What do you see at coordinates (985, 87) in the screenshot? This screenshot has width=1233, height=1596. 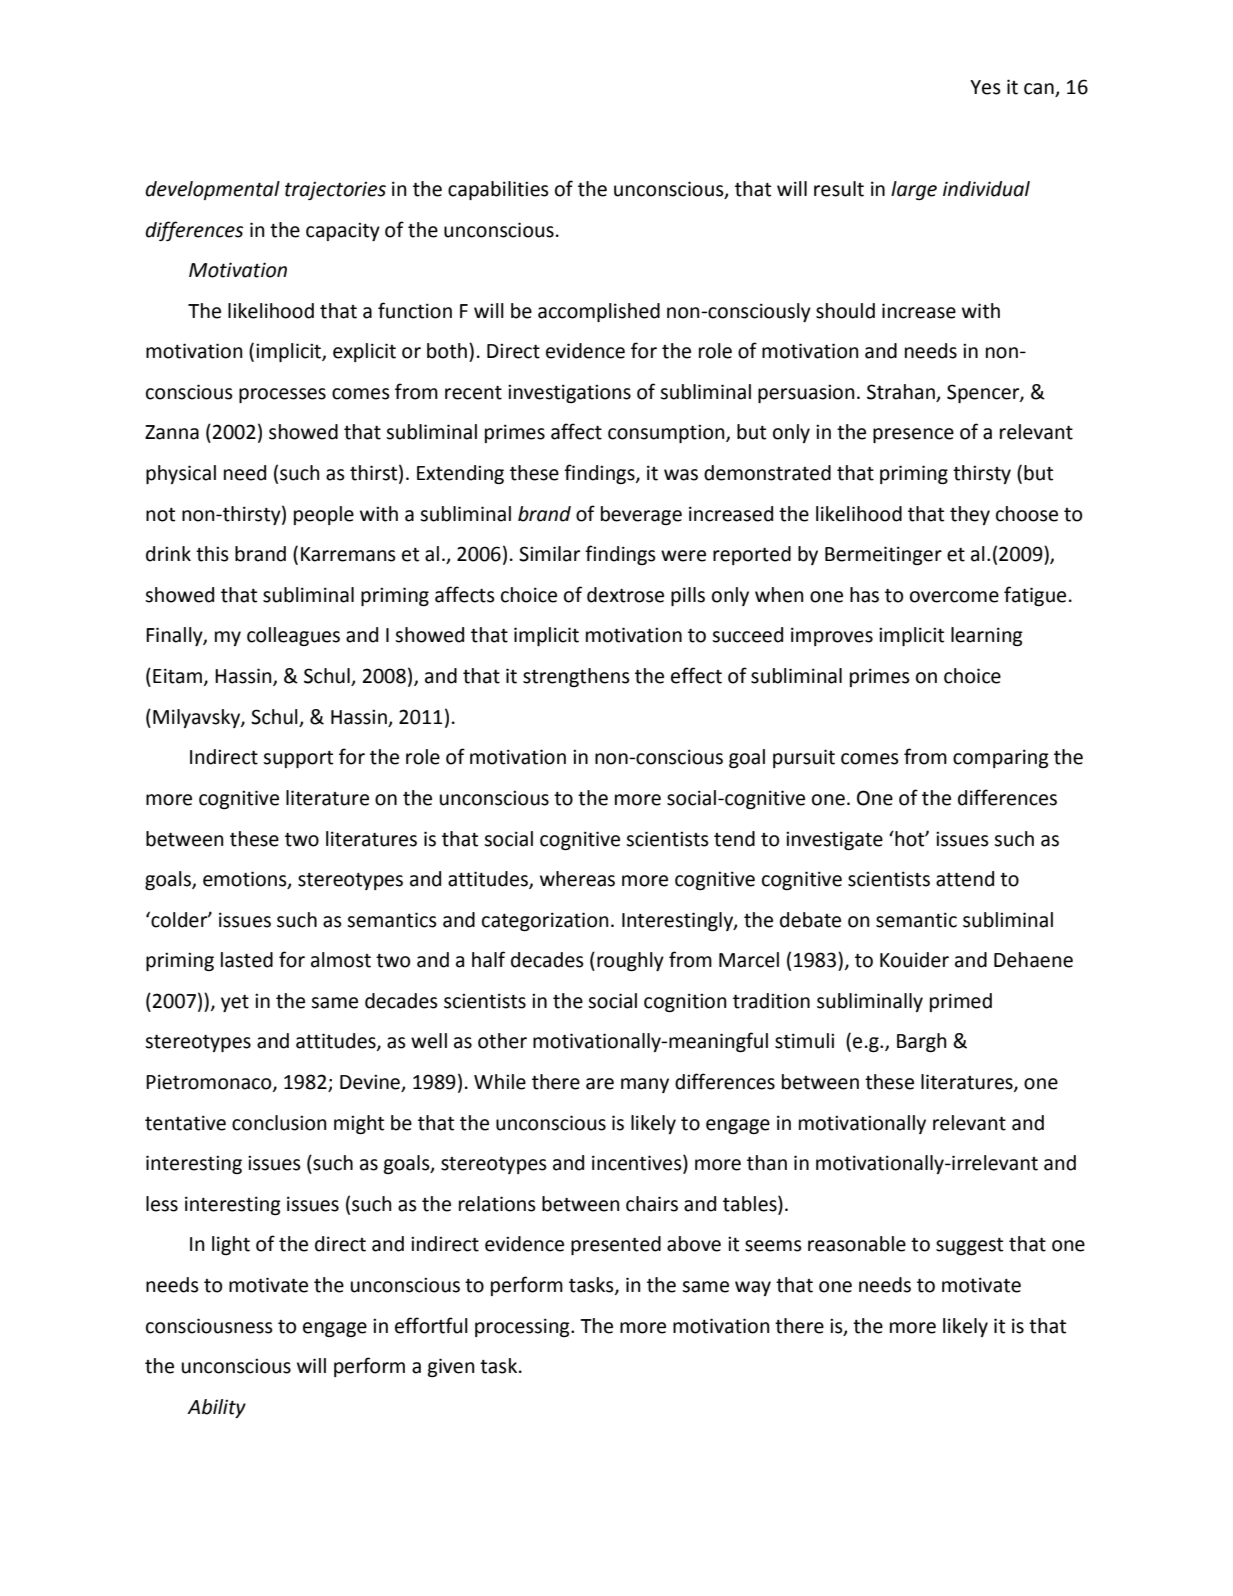 I see `Yes` at bounding box center [985, 87].
